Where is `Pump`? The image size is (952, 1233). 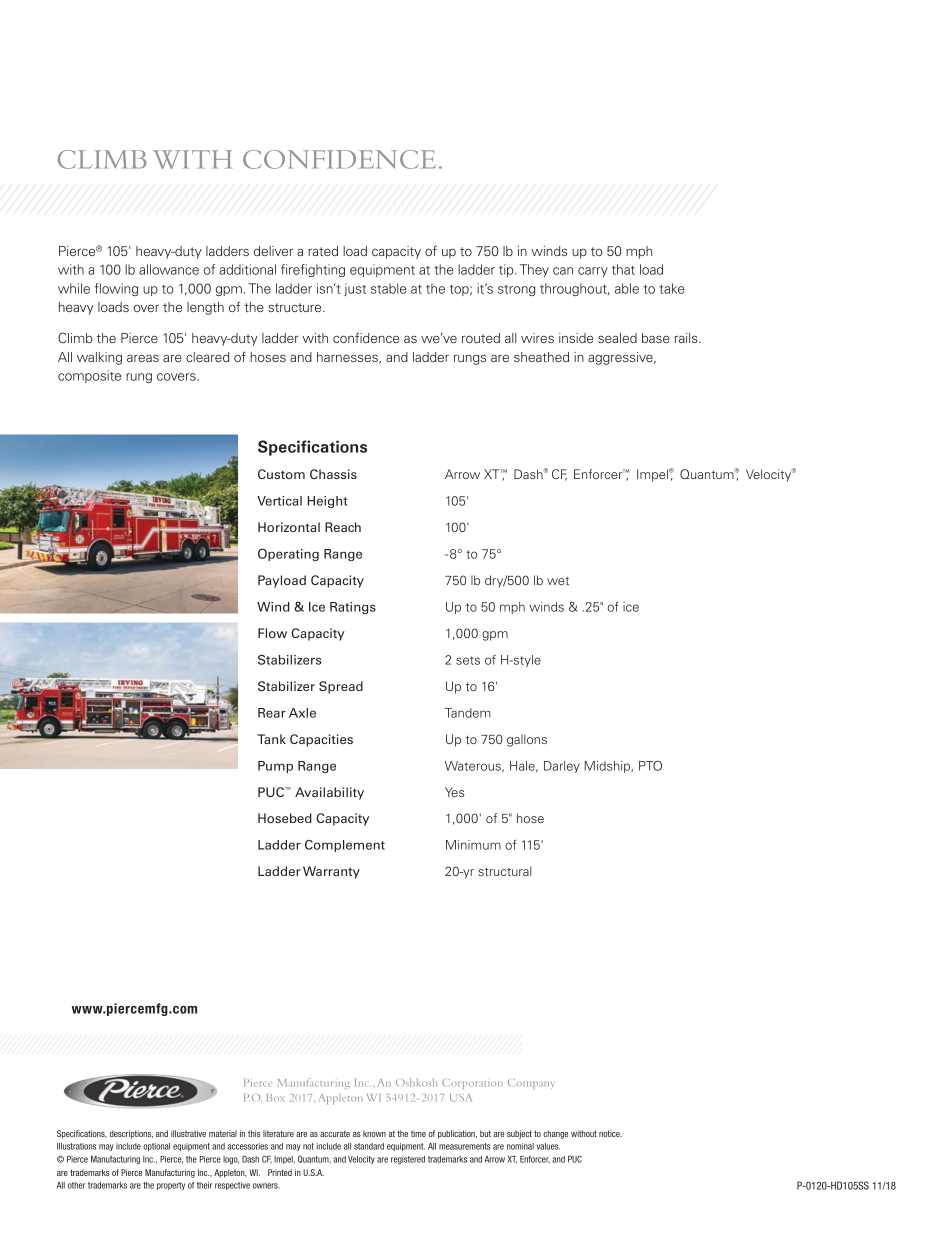
Pump is located at coordinates (275, 767).
